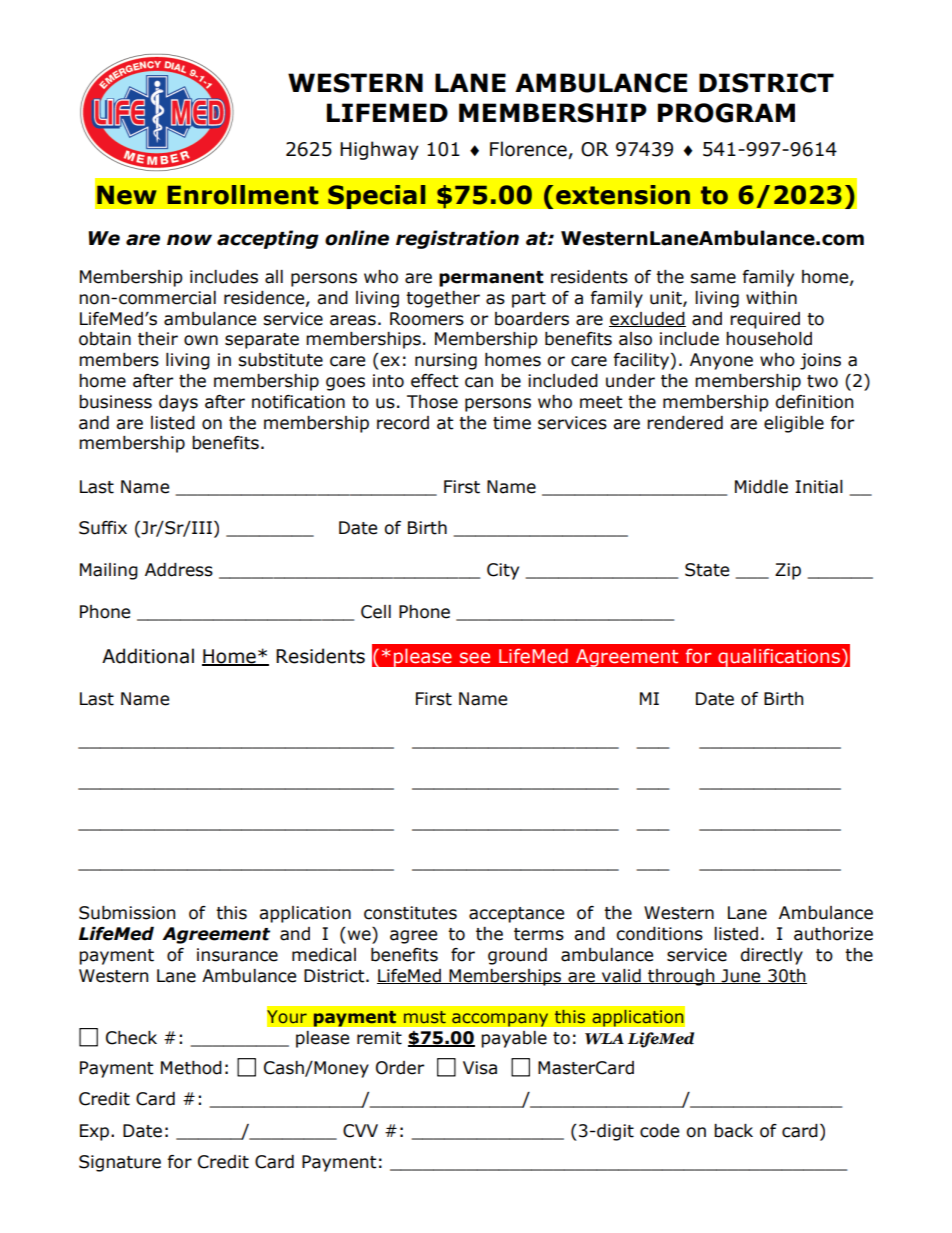 This page has width=952, height=1233. Describe the element at coordinates (127, 195) in the page. I see `New` at that location.
